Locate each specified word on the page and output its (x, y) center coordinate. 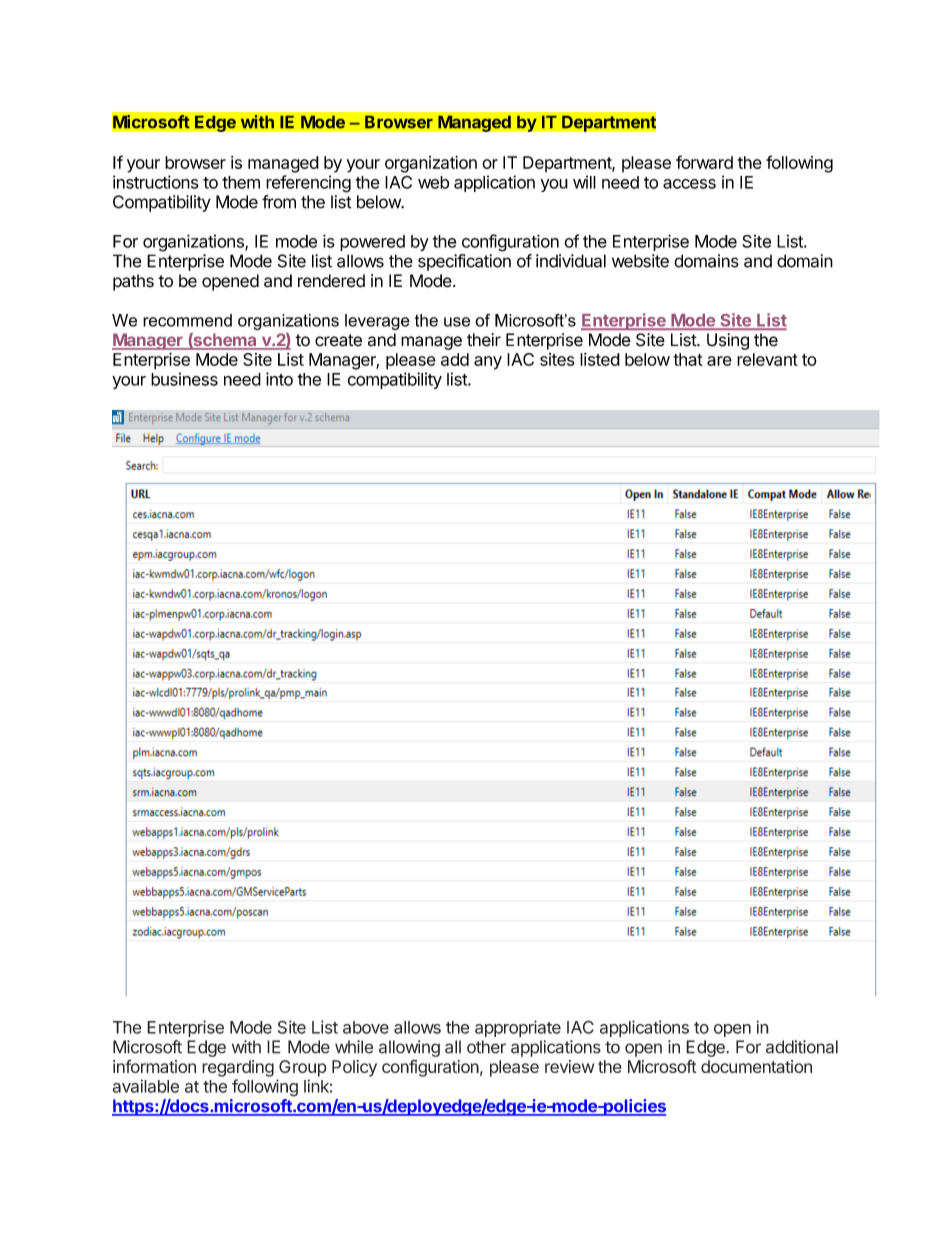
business (184, 379)
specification (464, 262)
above (366, 1027)
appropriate (518, 1028)
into (279, 379)
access (689, 184)
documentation (756, 1066)
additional (802, 1047)
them (241, 182)
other (486, 1047)
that (688, 359)
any (488, 363)
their (484, 340)
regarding (238, 1068)
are (719, 361)
